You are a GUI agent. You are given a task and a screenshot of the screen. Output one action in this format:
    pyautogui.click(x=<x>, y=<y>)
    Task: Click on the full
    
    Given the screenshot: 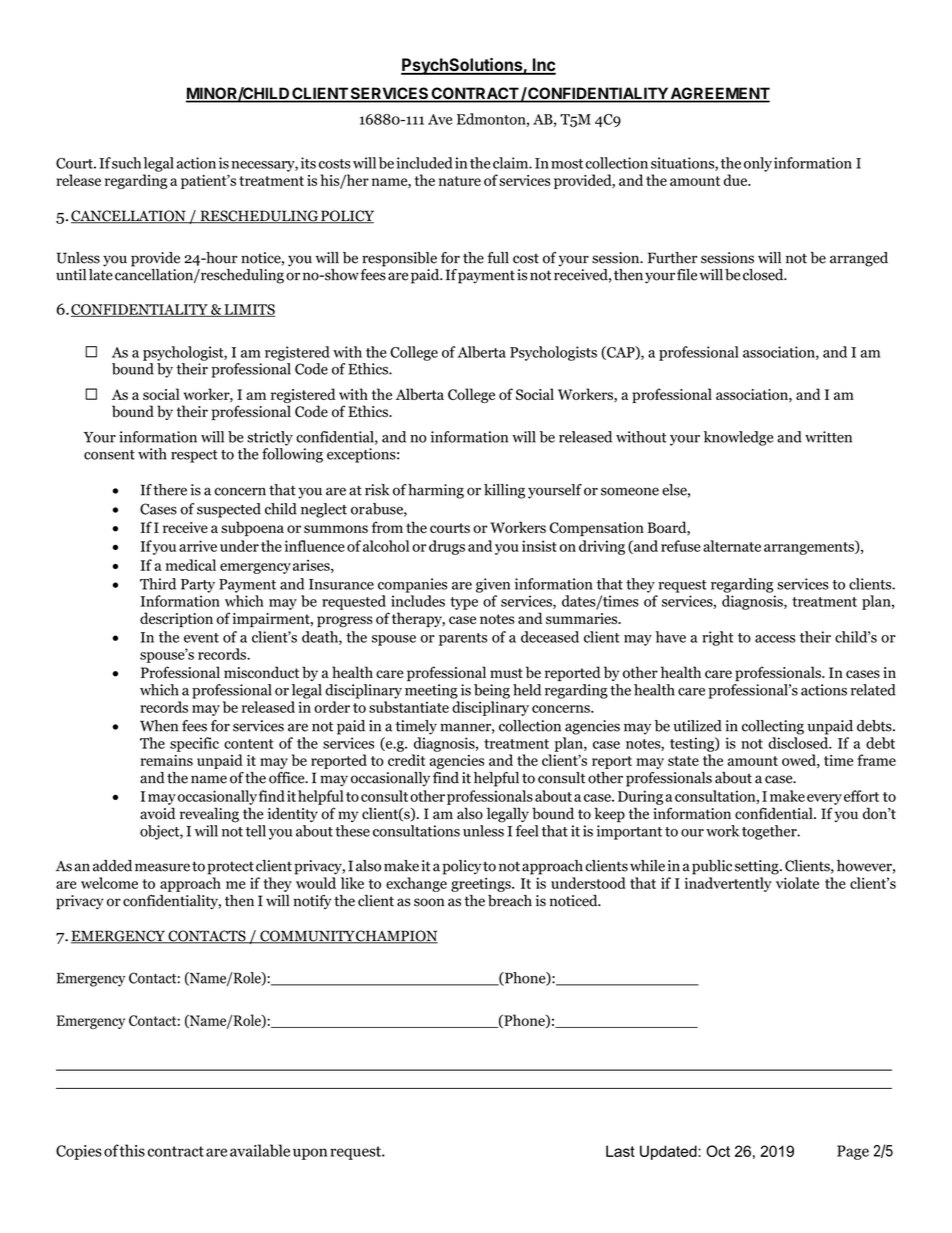 What is the action you would take?
    pyautogui.click(x=498, y=258)
